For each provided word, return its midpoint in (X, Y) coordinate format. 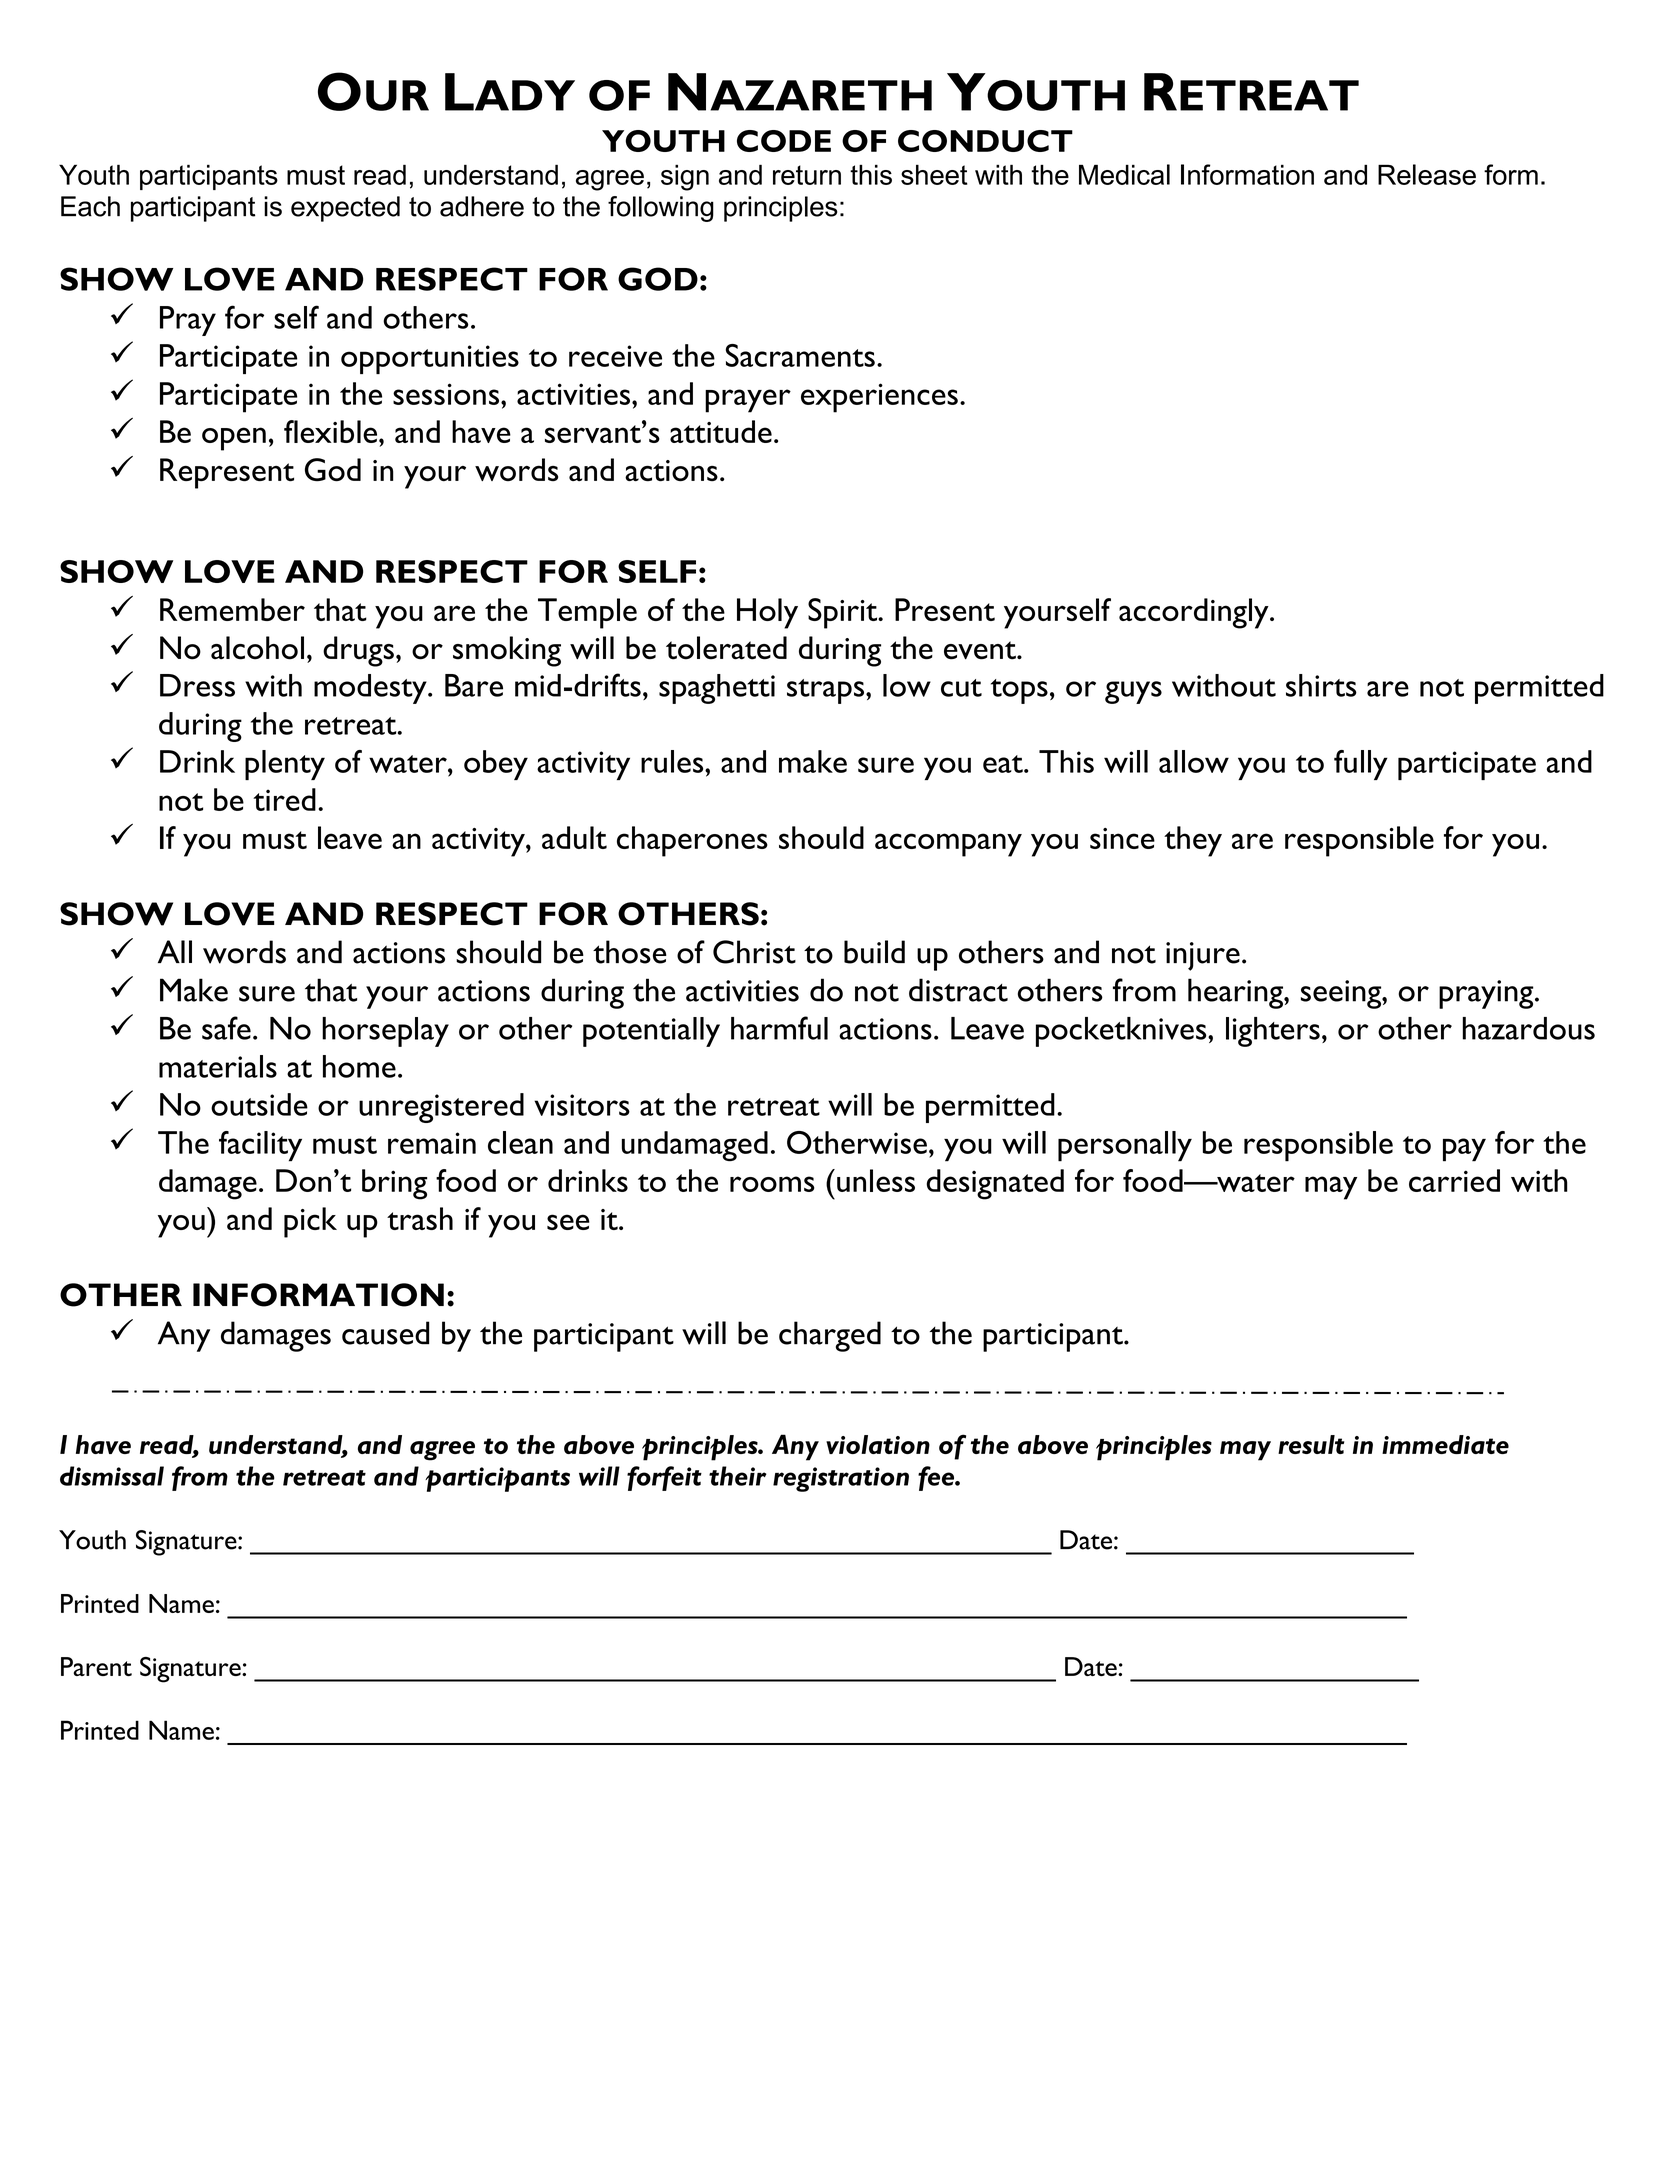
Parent (96, 1666)
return (807, 175)
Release (1427, 174)
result (1311, 1444)
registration (841, 1479)
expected (345, 209)
